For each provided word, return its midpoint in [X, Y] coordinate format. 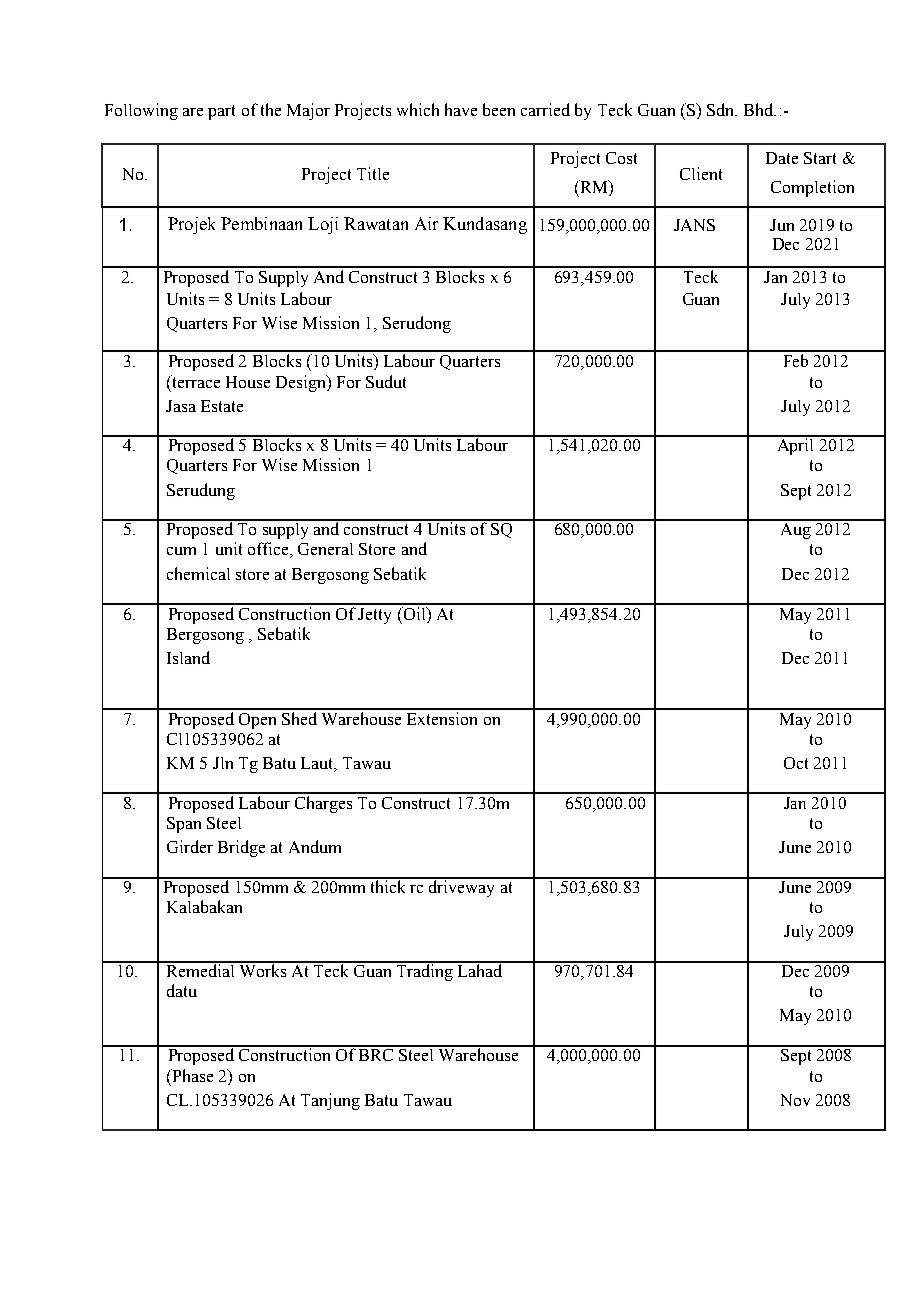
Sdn [722, 109]
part [221, 112]
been [499, 109]
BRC [376, 1053]
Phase [192, 1075]
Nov [795, 1100]
